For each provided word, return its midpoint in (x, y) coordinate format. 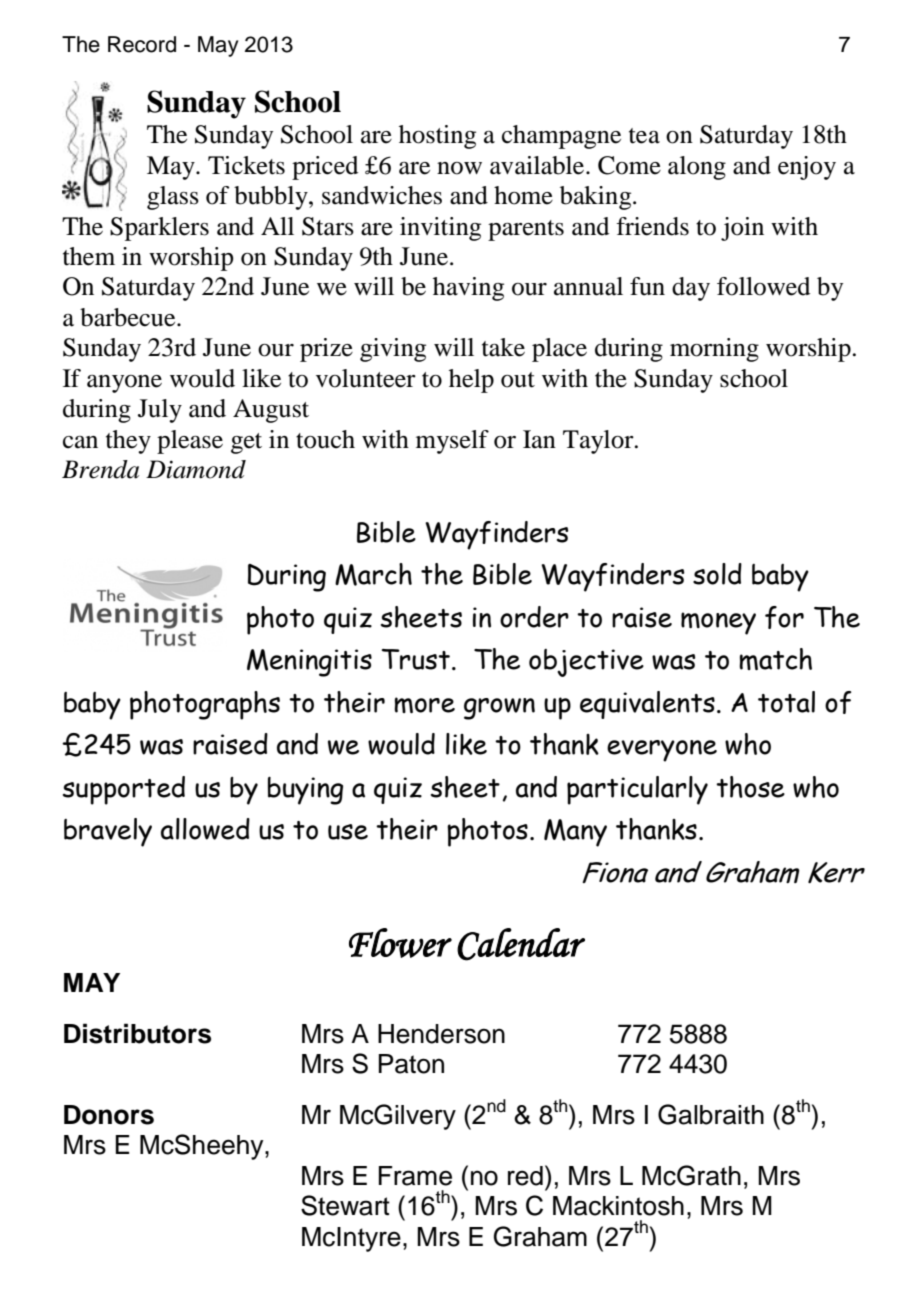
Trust (416, 659)
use (348, 832)
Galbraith (711, 1114)
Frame (415, 1176)
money (718, 623)
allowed (205, 829)
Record (142, 44)
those (750, 787)
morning (714, 350)
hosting (437, 137)
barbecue (129, 317)
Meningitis (309, 663)
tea (644, 136)
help (471, 381)
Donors (109, 1115)
